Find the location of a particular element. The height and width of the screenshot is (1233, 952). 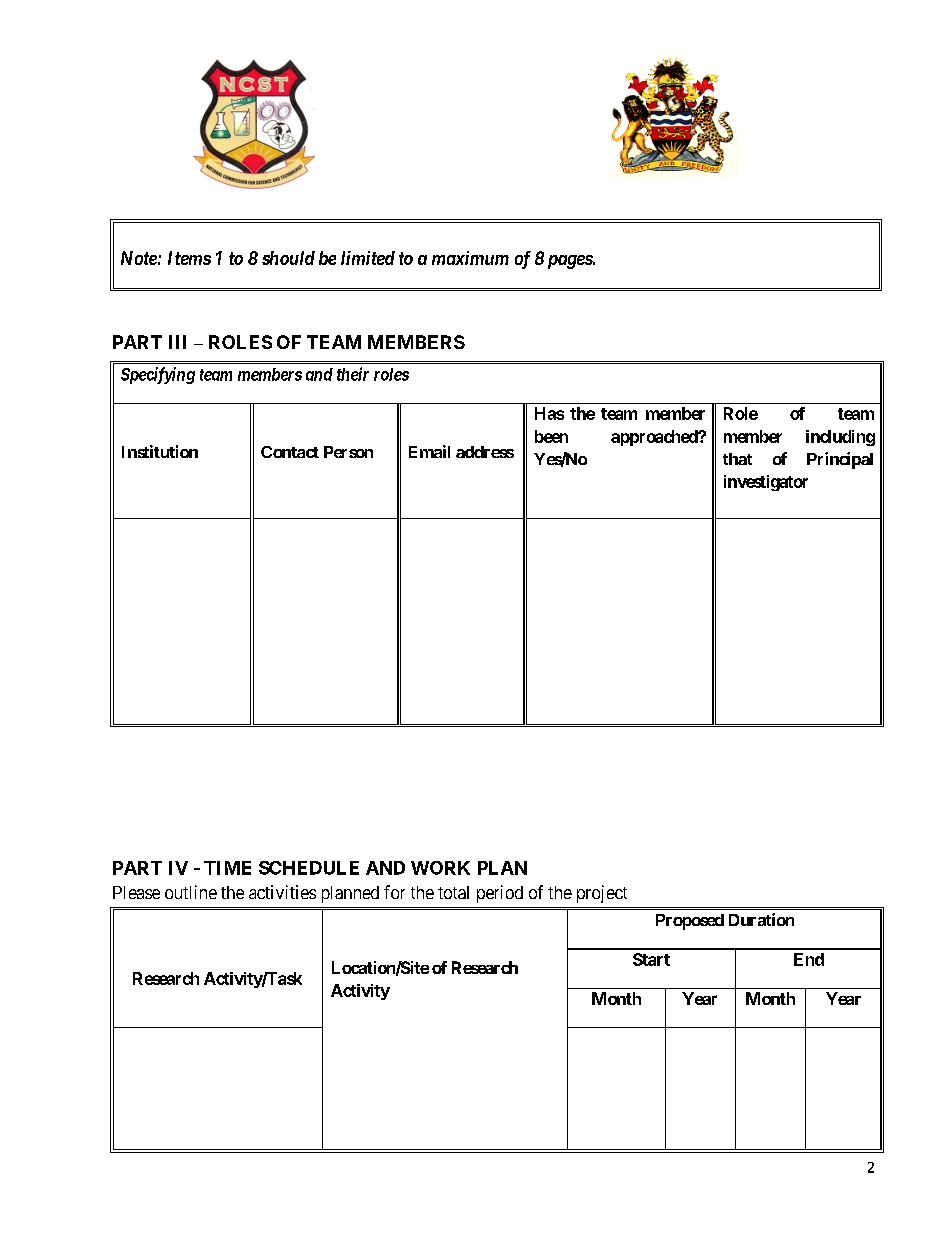

maximum is located at coordinates (470, 258).
